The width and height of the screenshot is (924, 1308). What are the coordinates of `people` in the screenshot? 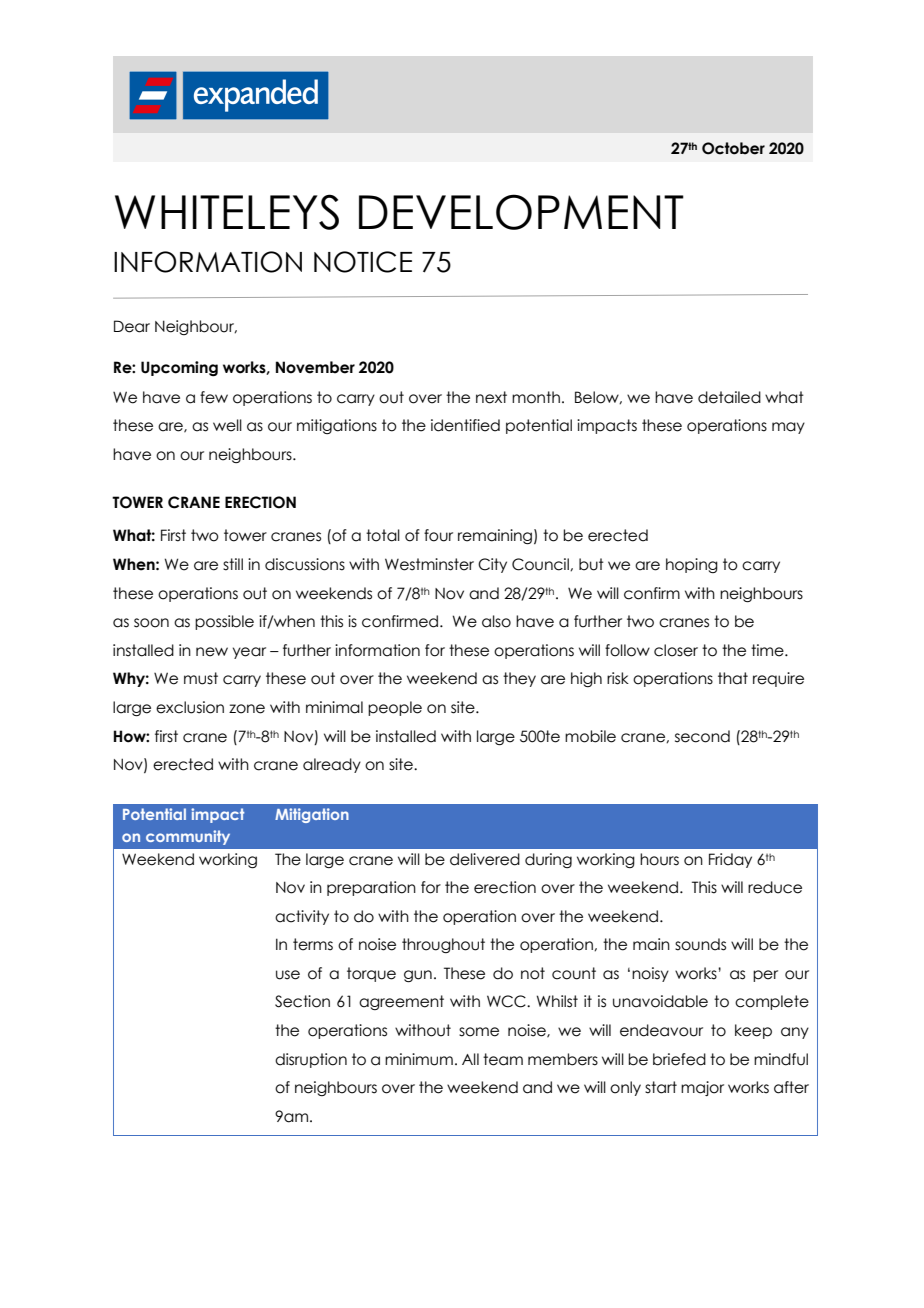 It's located at (395, 708).
